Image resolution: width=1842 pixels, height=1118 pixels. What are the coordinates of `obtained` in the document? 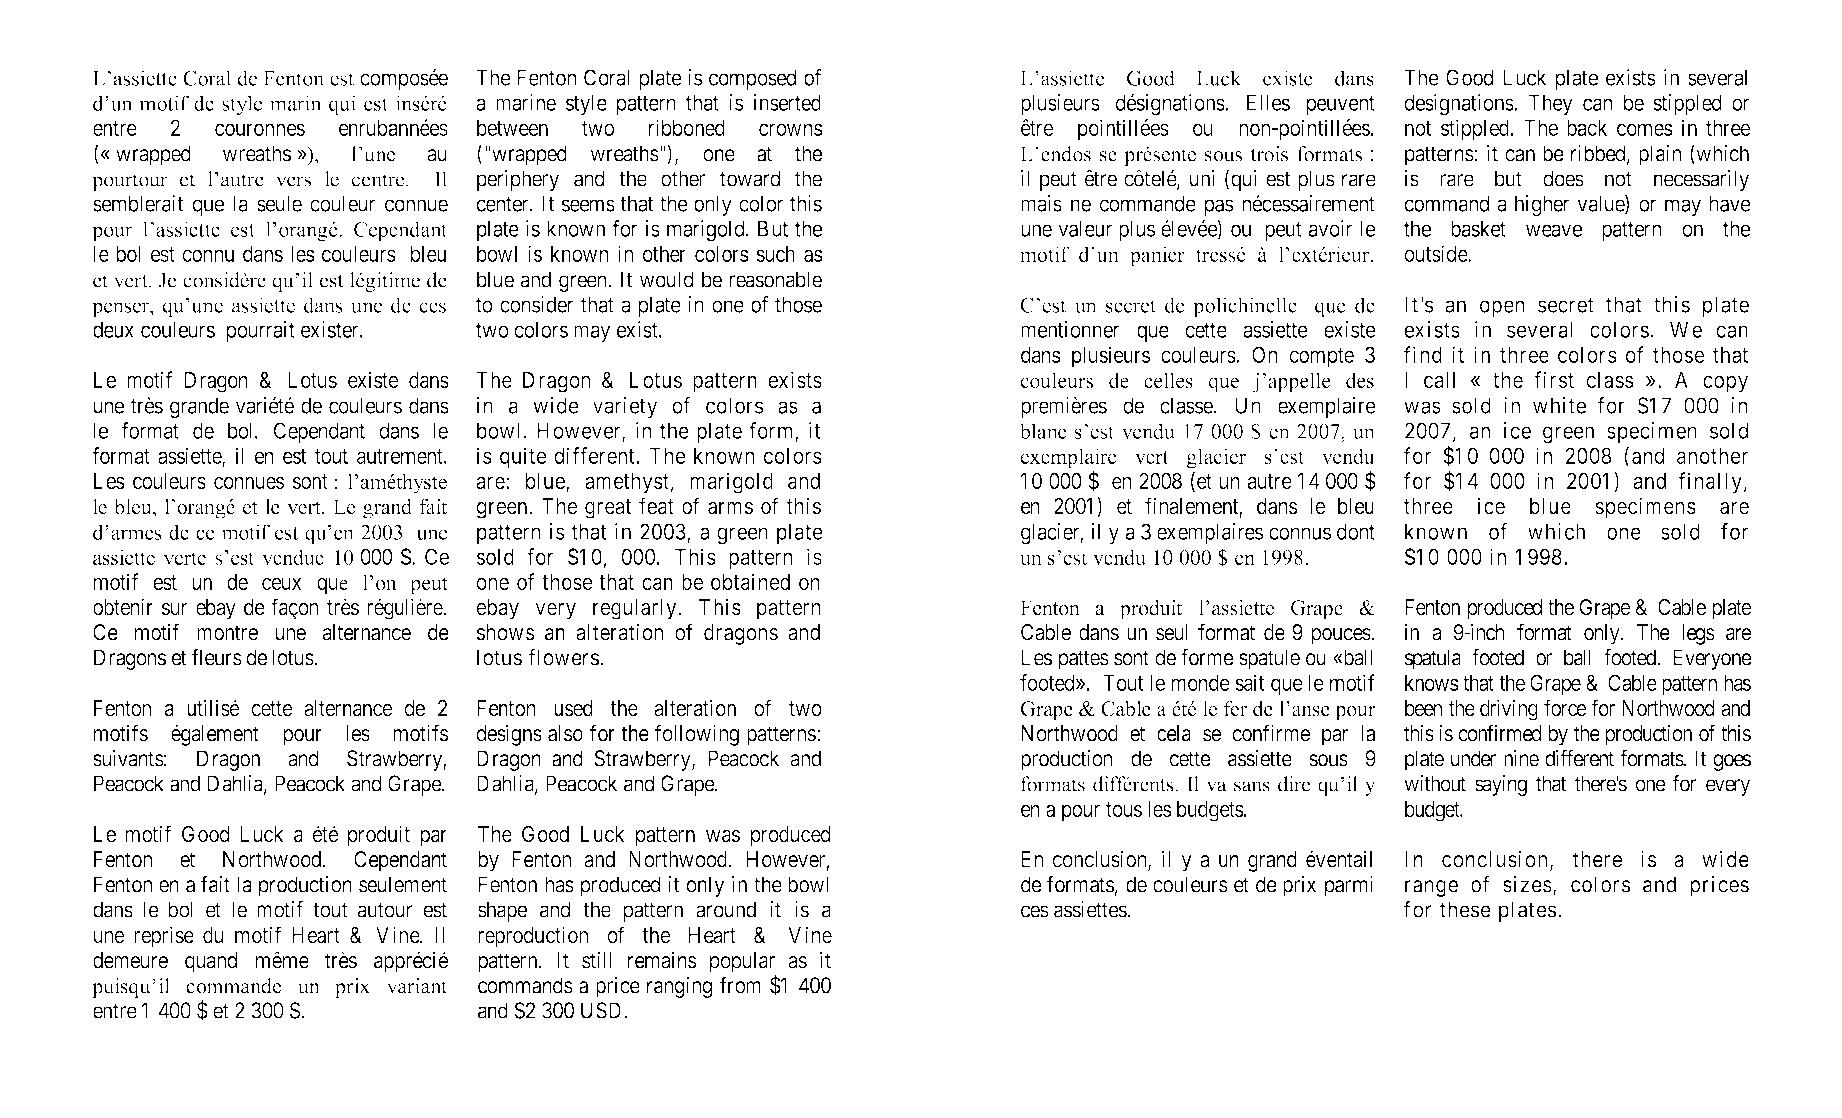 It's located at (750, 581).
